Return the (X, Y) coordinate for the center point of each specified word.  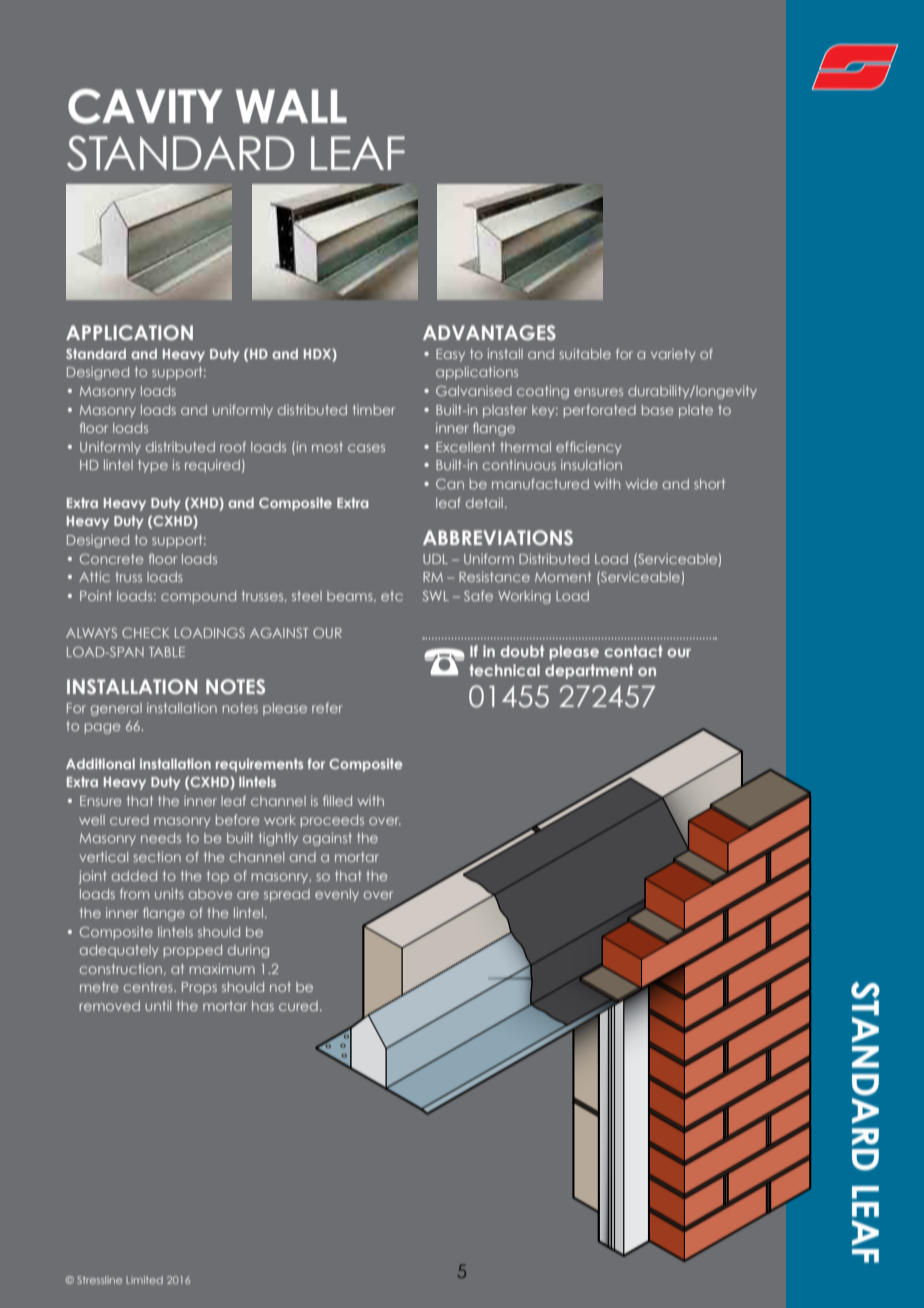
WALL (291, 106)
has (263, 1006)
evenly (337, 895)
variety (673, 355)
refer (327, 707)
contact (633, 651)
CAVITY (145, 106)
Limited (144, 1280)
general (116, 709)
